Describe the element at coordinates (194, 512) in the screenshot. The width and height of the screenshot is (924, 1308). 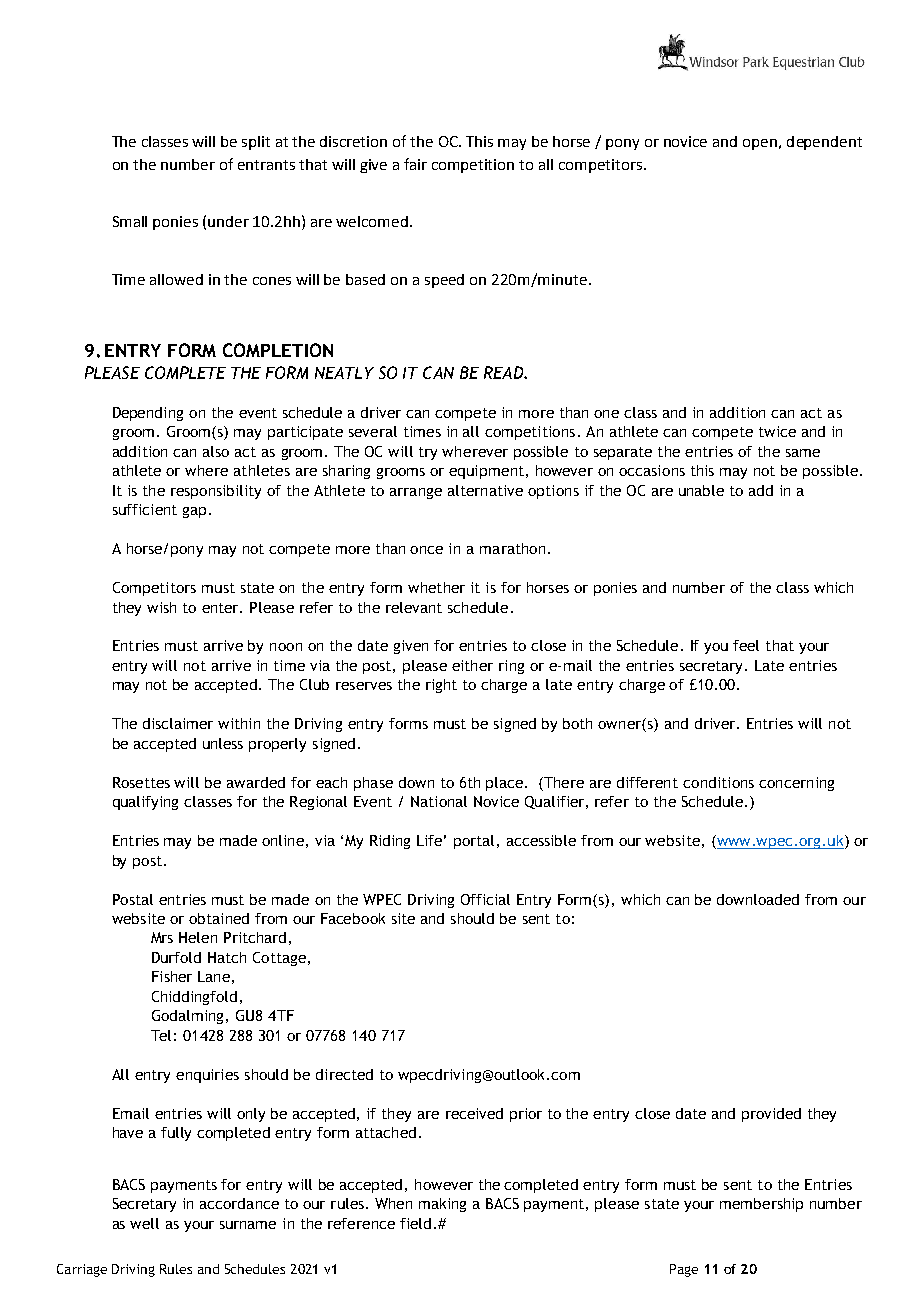
I see `gap` at that location.
